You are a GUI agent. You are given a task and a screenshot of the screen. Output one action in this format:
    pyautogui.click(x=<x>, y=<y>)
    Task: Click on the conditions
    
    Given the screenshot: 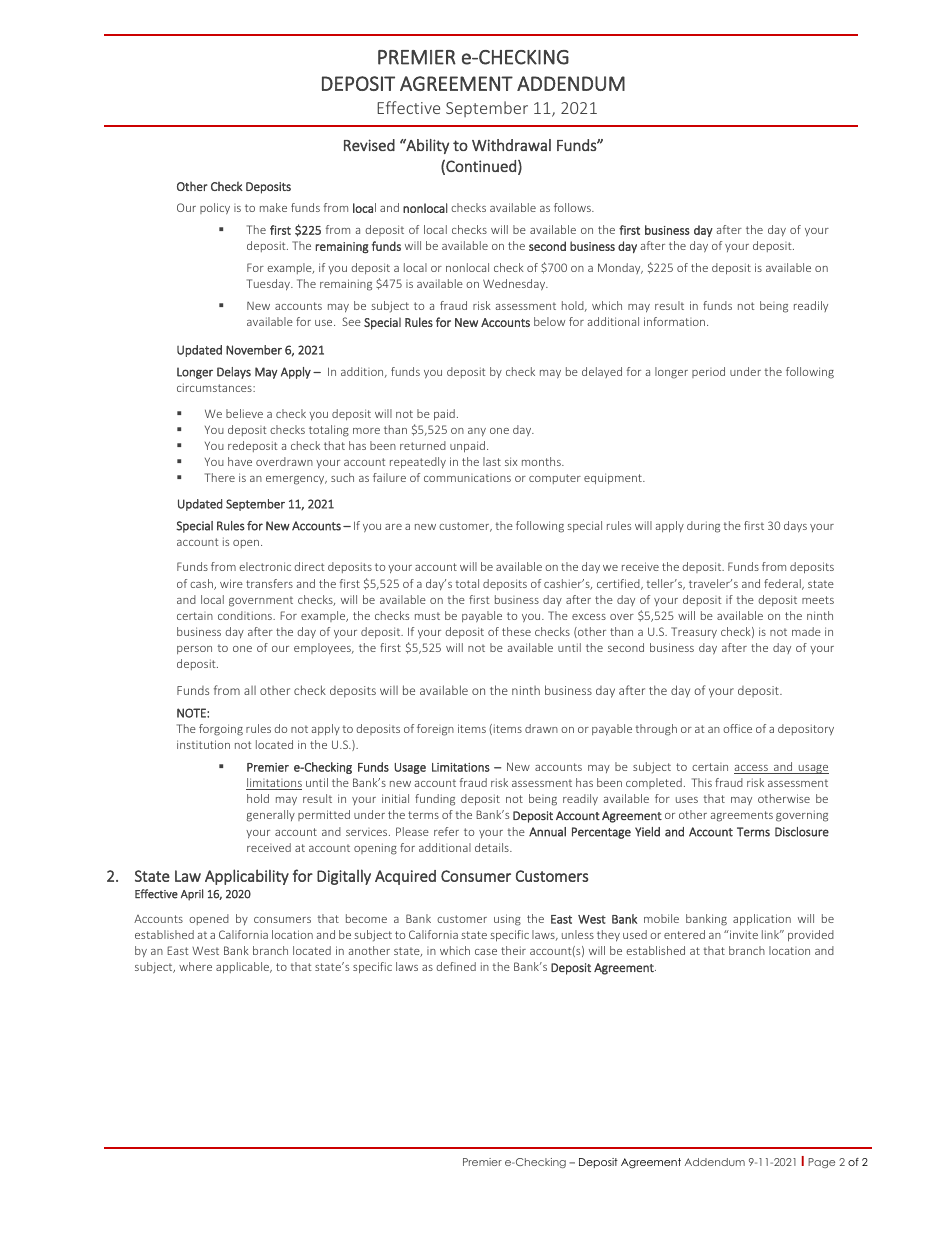 What is the action you would take?
    pyautogui.click(x=246, y=615)
